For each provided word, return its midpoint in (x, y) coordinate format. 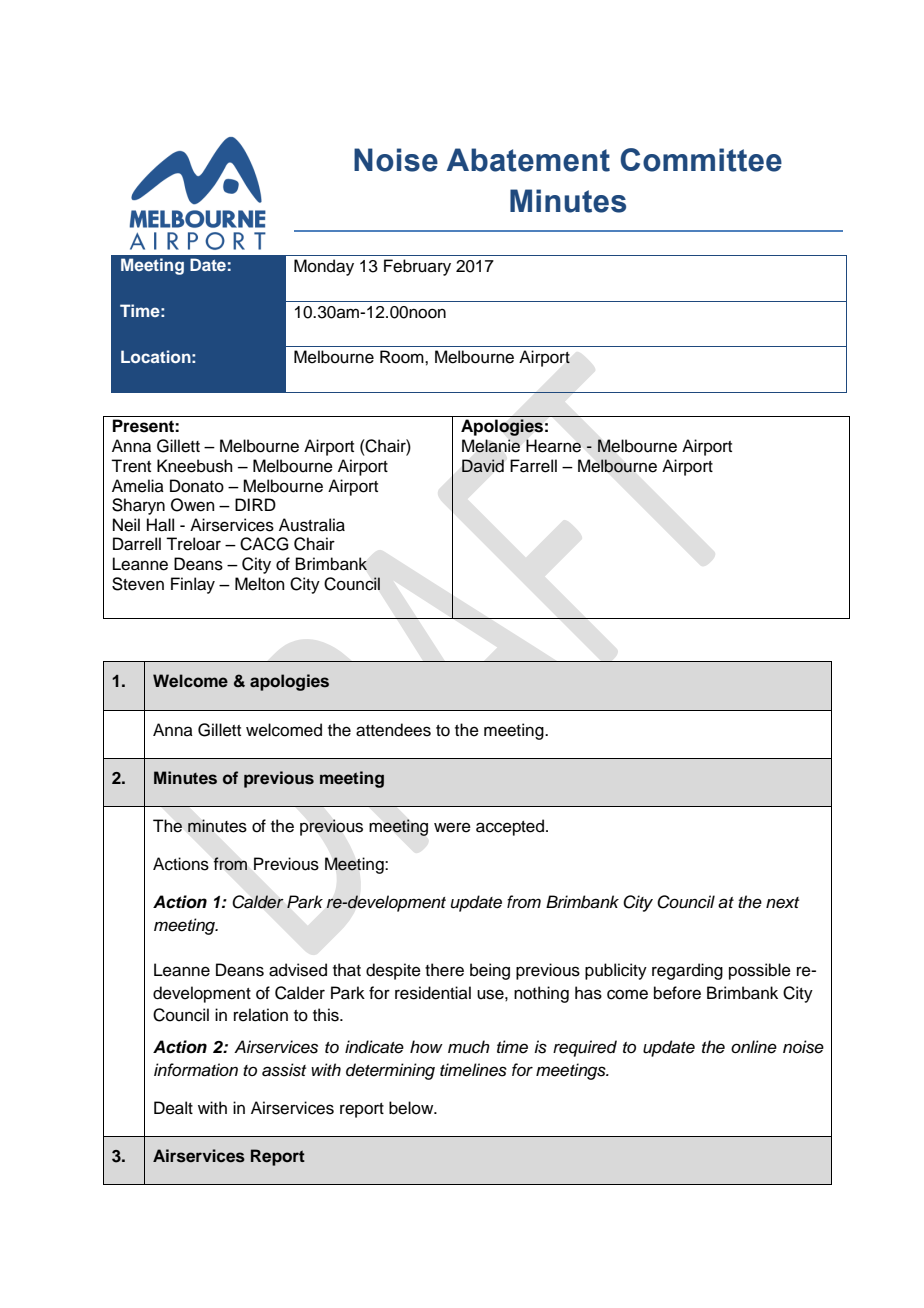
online (754, 1047)
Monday (324, 267)
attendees (393, 730)
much (469, 1047)
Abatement (528, 160)
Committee (701, 160)
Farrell (533, 466)
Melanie (491, 446)
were (452, 827)
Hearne (553, 446)
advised (298, 970)
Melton (260, 584)
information (196, 1070)
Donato (197, 486)
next (782, 903)
